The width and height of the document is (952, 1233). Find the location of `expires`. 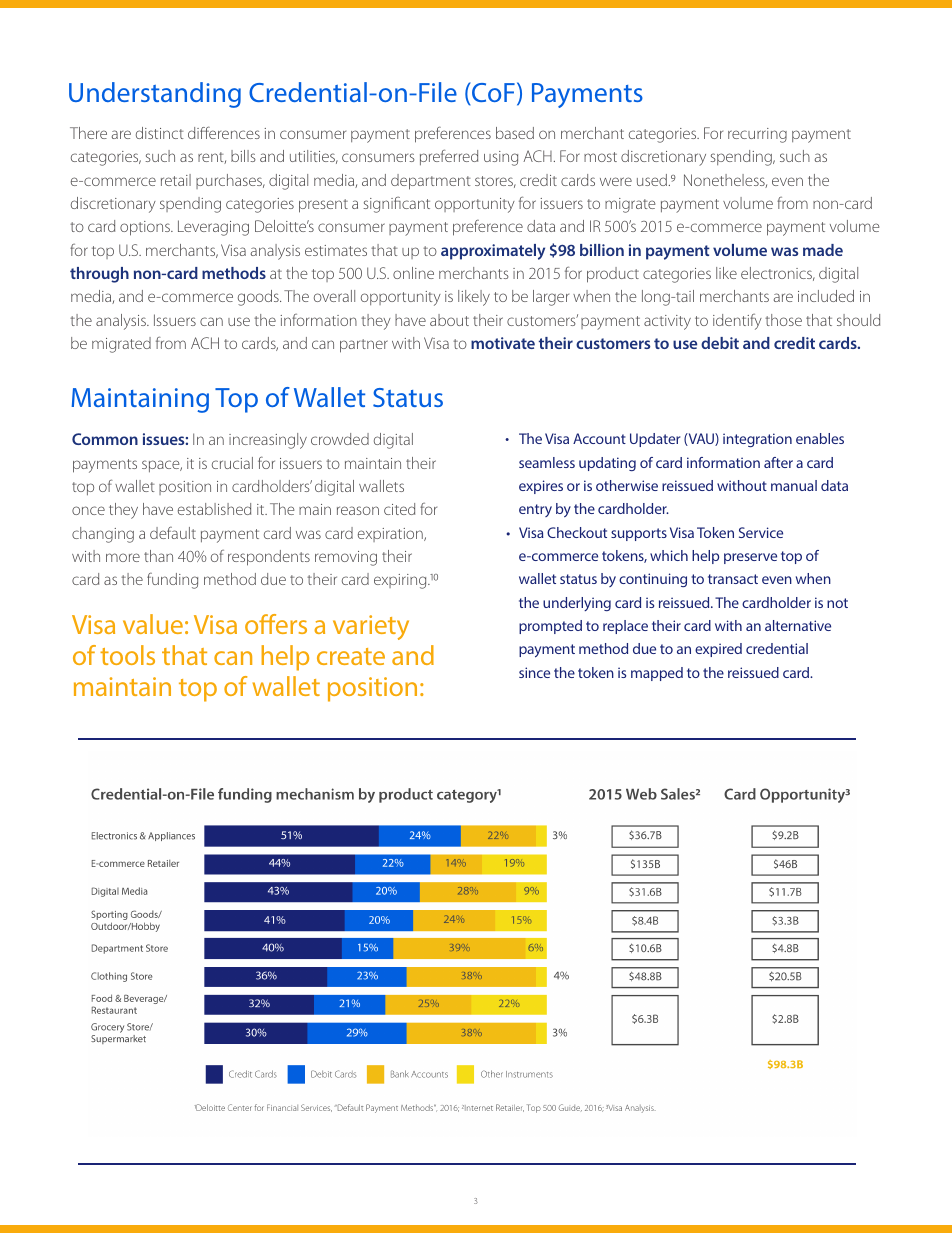

expires is located at coordinates (541, 487).
